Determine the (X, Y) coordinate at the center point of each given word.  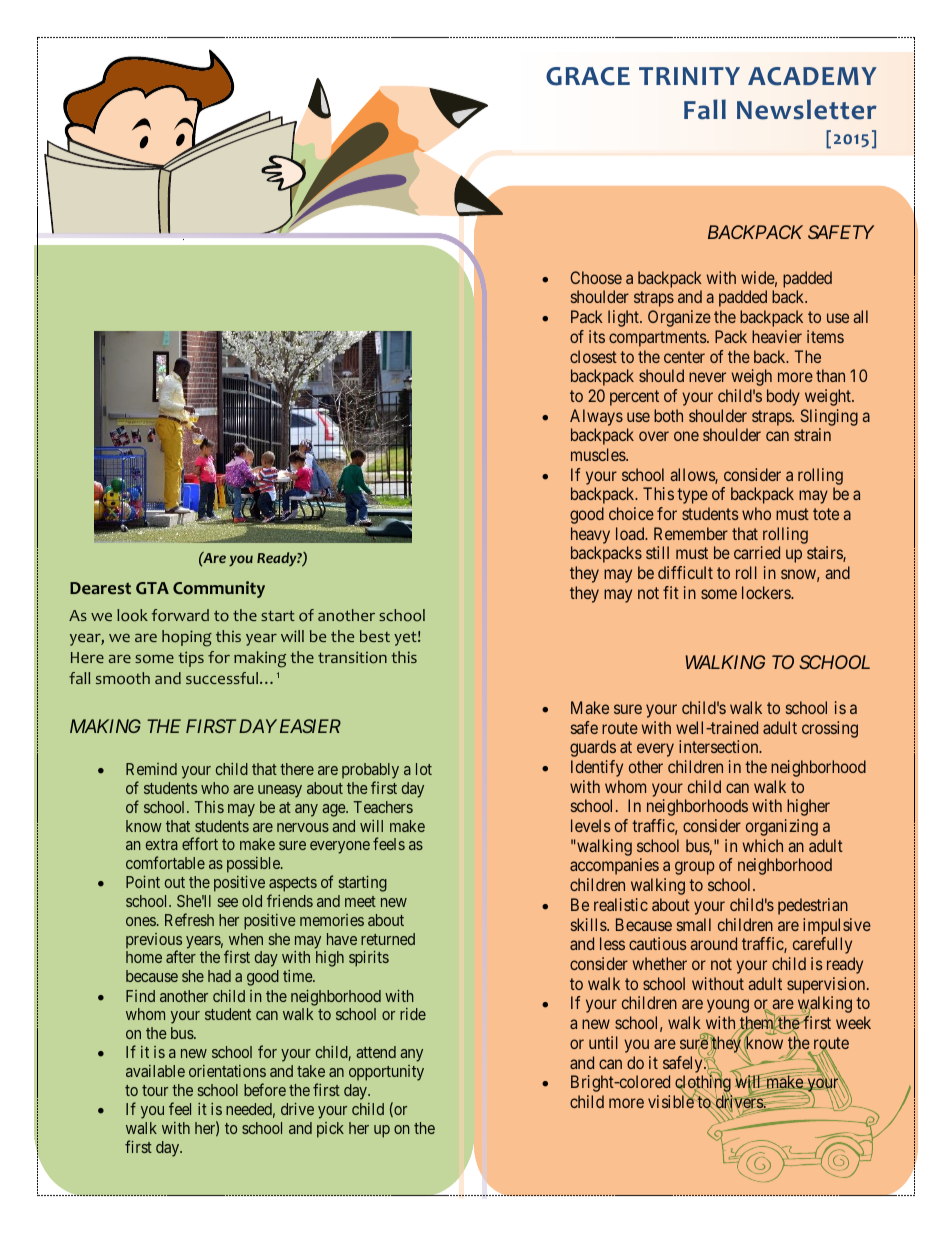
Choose (596, 277)
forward (180, 615)
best (375, 636)
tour (155, 1090)
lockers (767, 592)
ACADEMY (812, 76)
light (624, 318)
